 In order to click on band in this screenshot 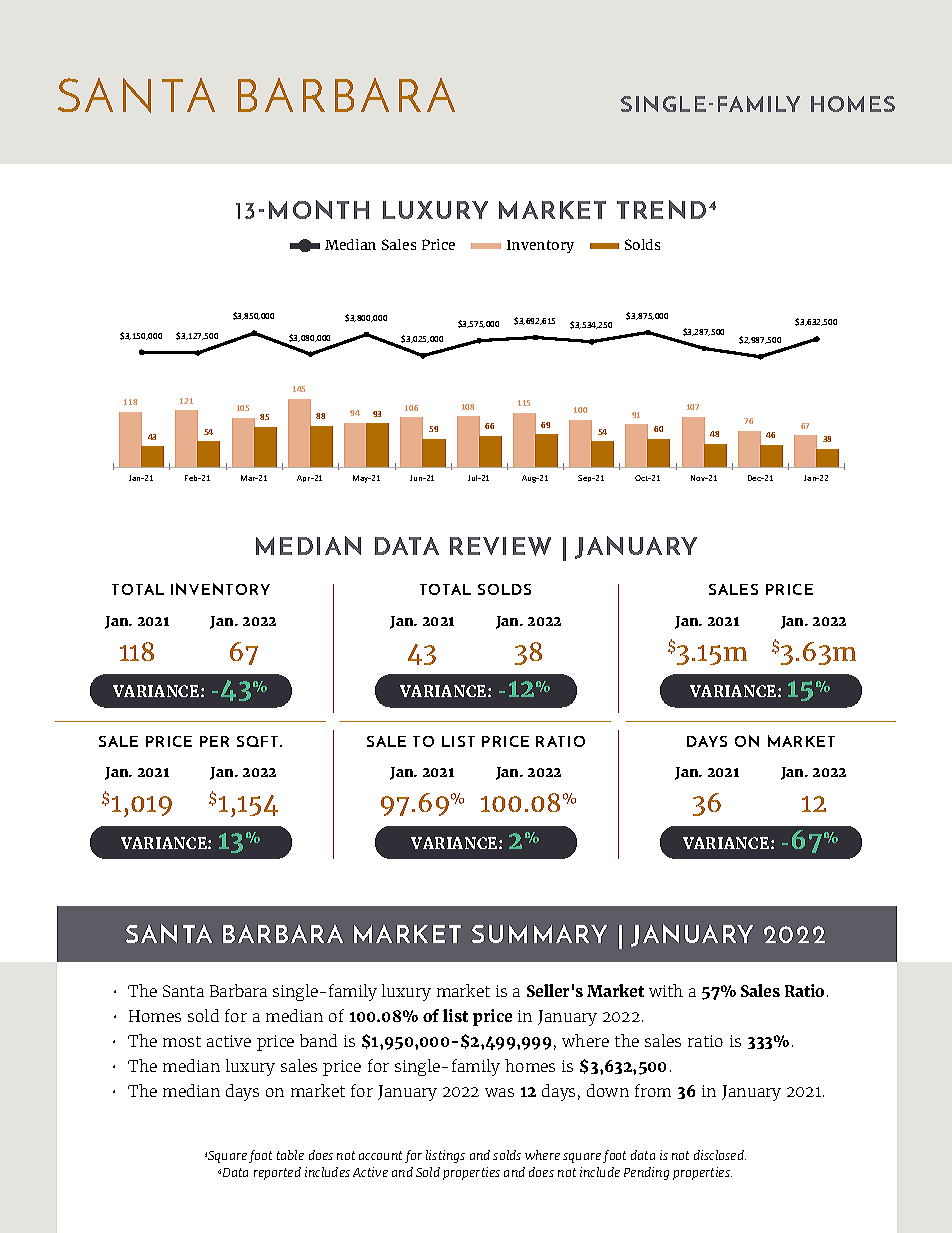, I will do `click(318, 1040)`.
